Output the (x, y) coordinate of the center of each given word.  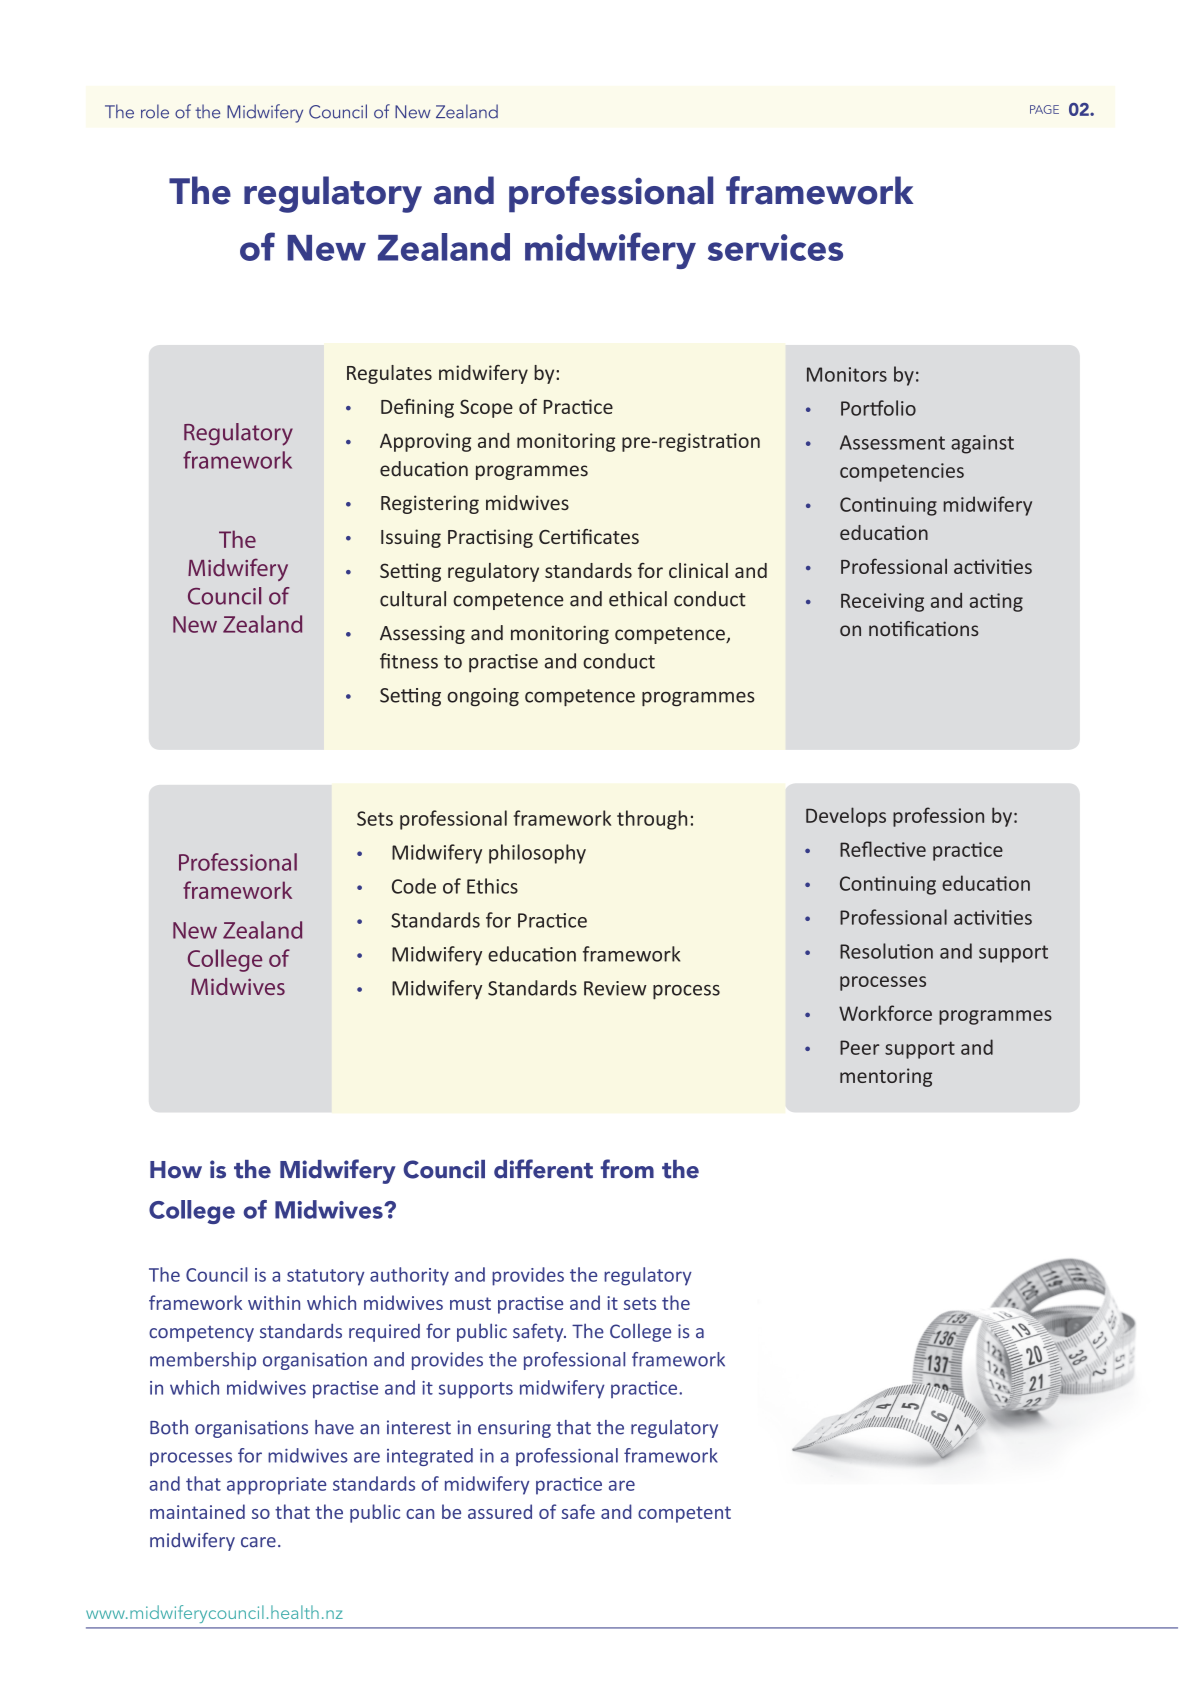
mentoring (886, 1077)
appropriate (276, 1486)
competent (684, 1514)
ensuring (514, 1429)
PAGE (1044, 109)
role (155, 111)
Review (615, 988)
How (176, 1170)
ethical (638, 599)
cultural (413, 599)
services (775, 247)
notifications (924, 628)
